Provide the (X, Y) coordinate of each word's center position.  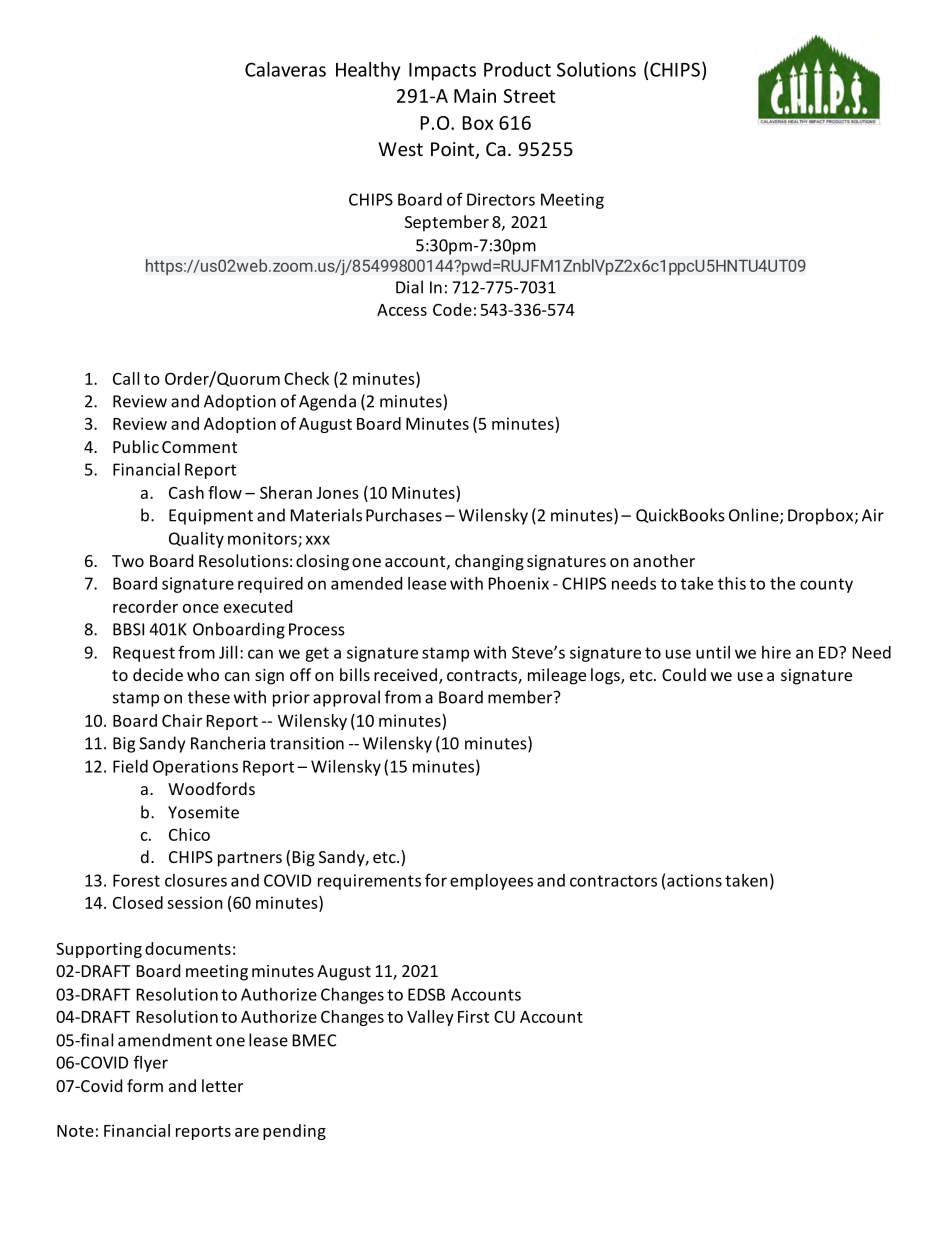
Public (136, 446)
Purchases (404, 515)
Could (684, 674)
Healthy (368, 71)
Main (475, 96)
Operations (195, 768)
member (521, 697)
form (145, 1085)
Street (530, 96)
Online (755, 516)
